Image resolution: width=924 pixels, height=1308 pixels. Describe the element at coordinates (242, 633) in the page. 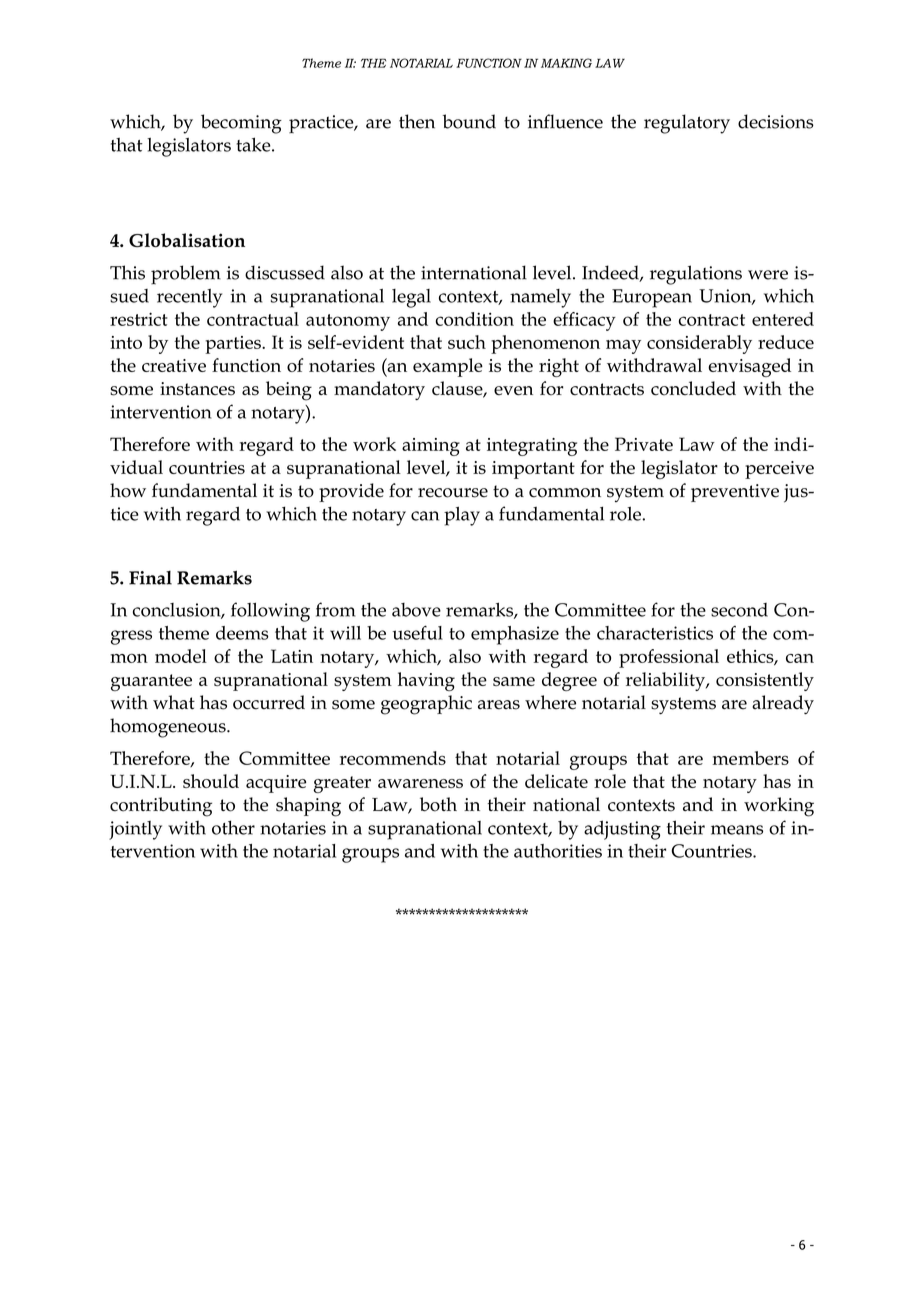

I see `deems` at that location.
